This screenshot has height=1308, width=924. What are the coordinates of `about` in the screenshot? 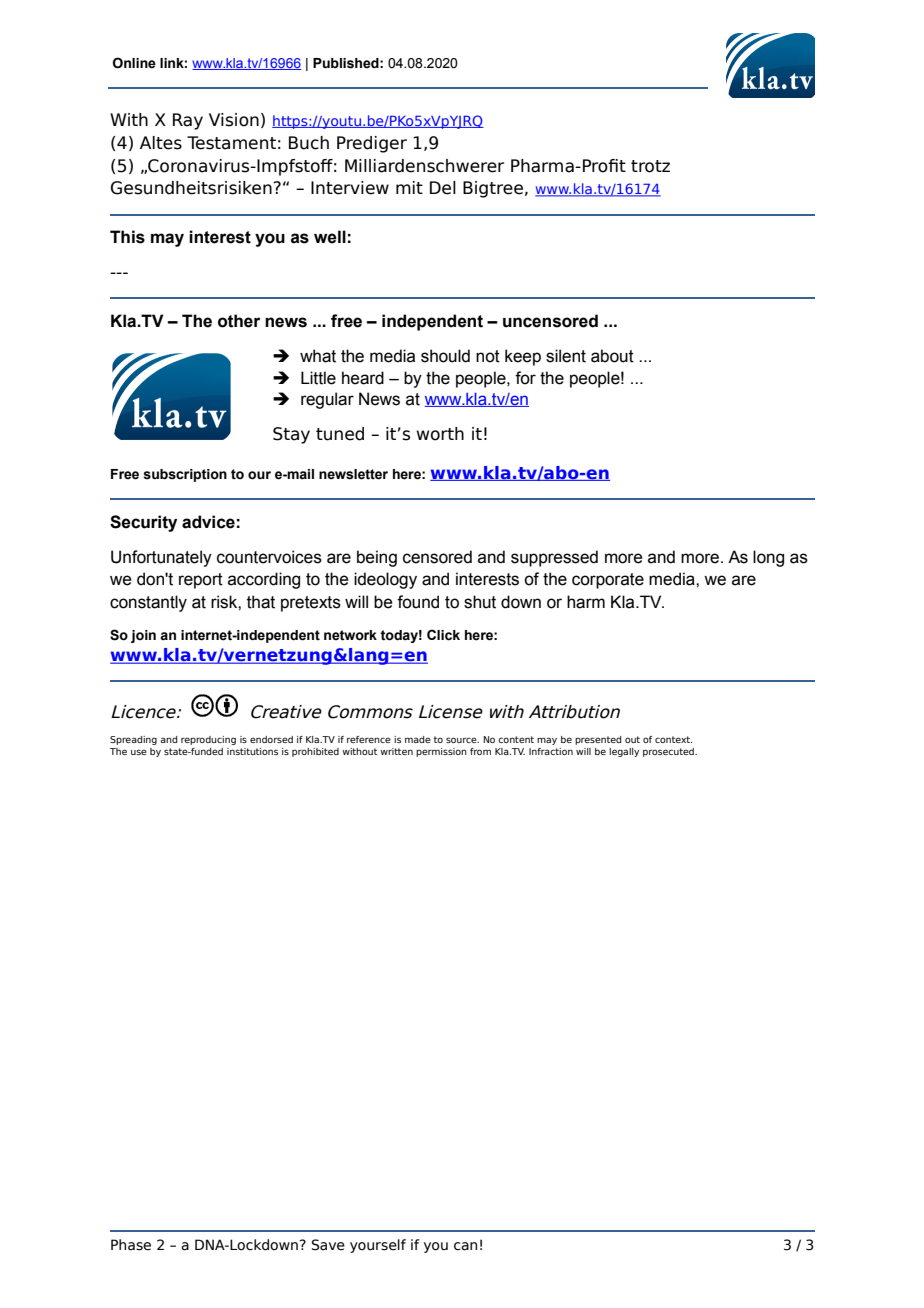 It's located at (612, 356).
